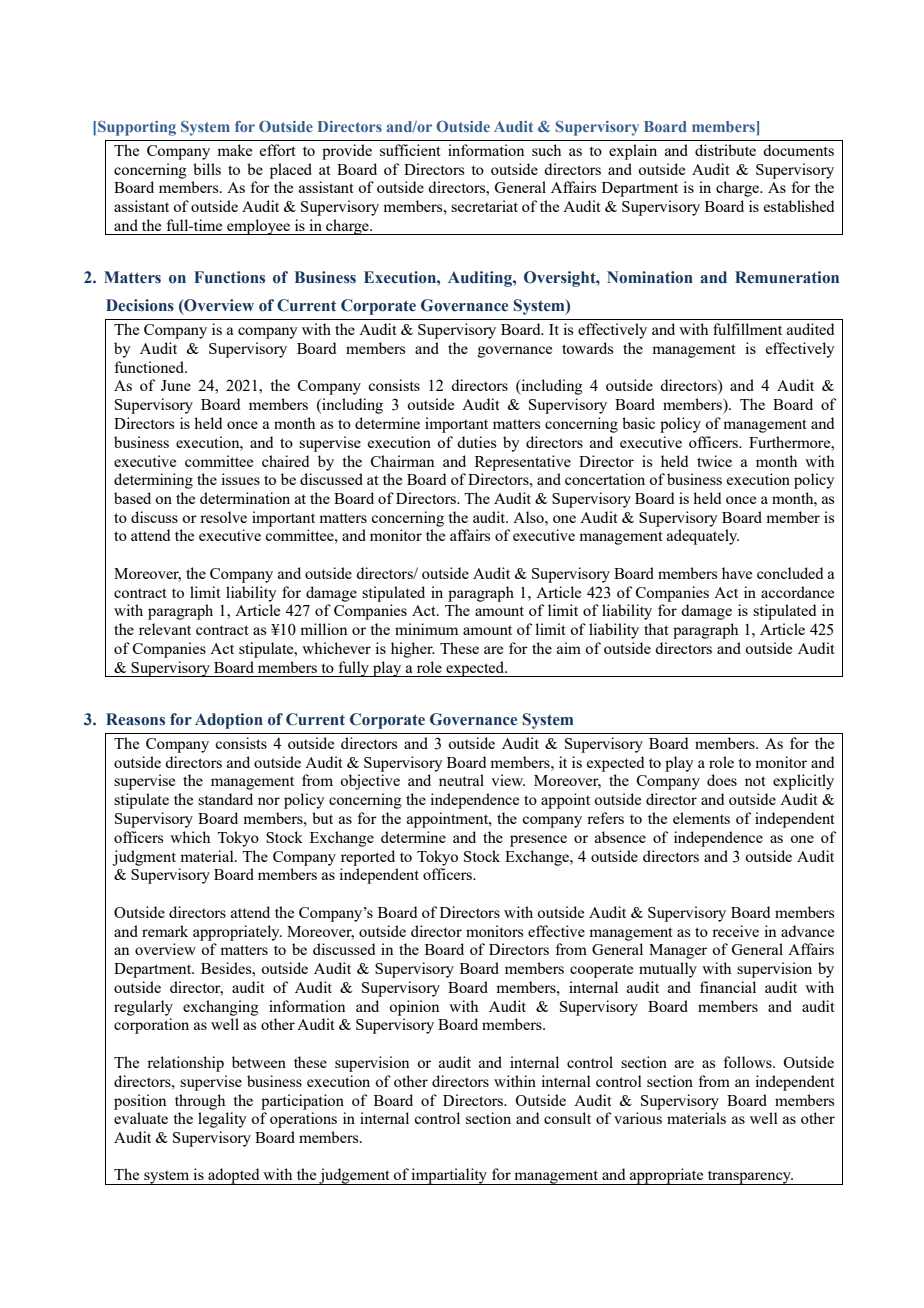 This screenshot has width=924, height=1308. I want to click on twice, so click(714, 461).
